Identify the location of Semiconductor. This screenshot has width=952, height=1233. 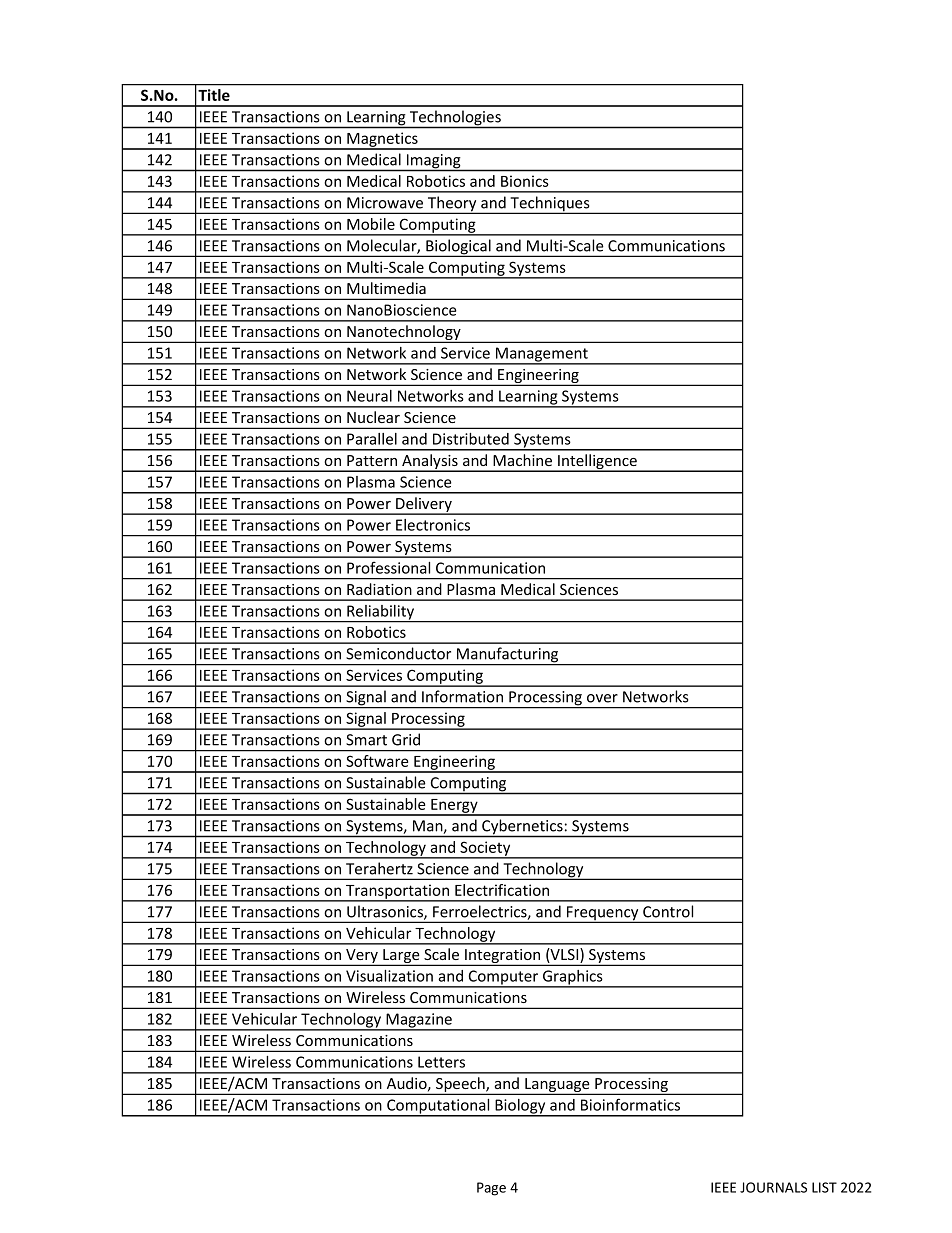
(398, 653).
